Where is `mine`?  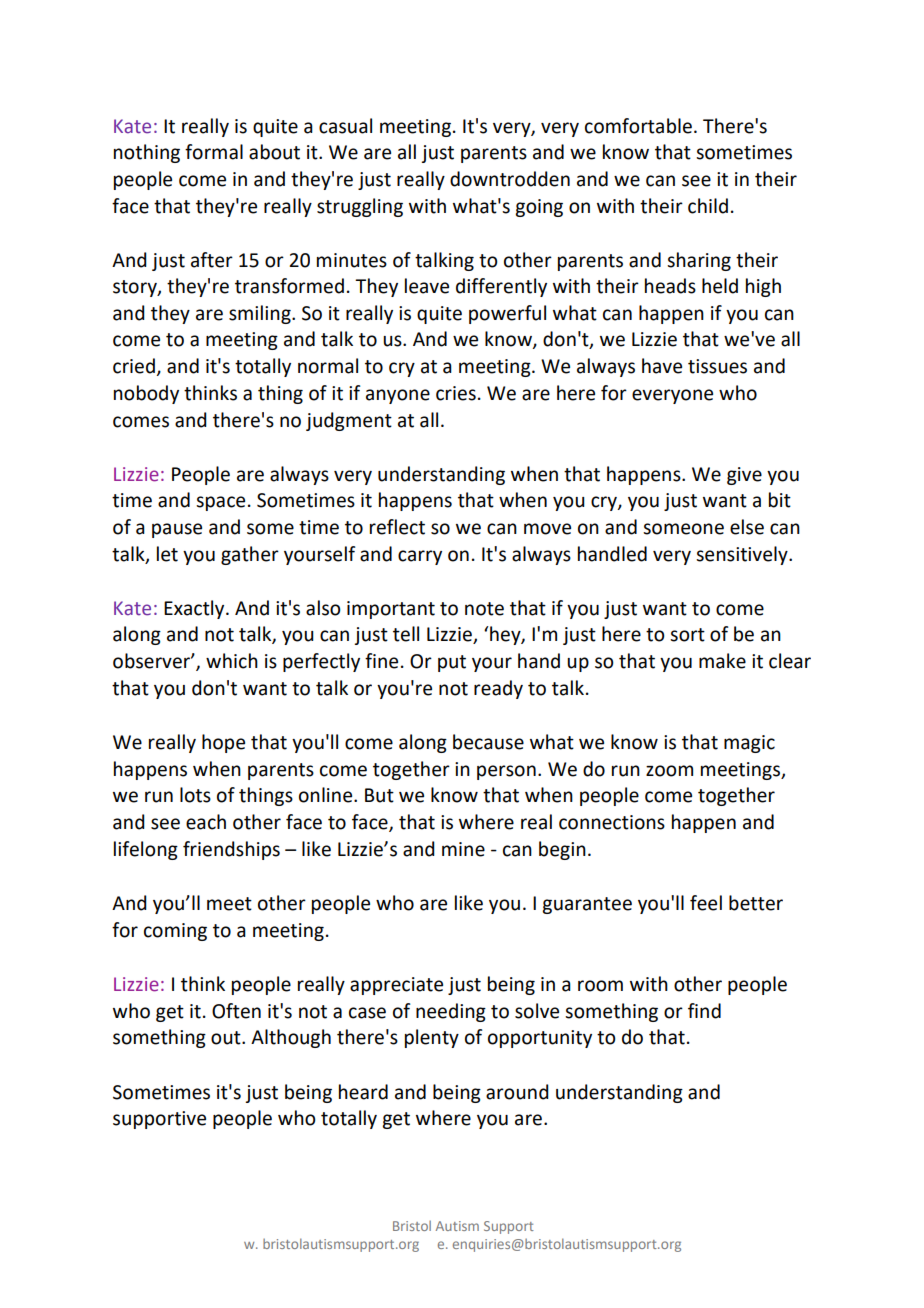 mine is located at coordinates (463, 849).
